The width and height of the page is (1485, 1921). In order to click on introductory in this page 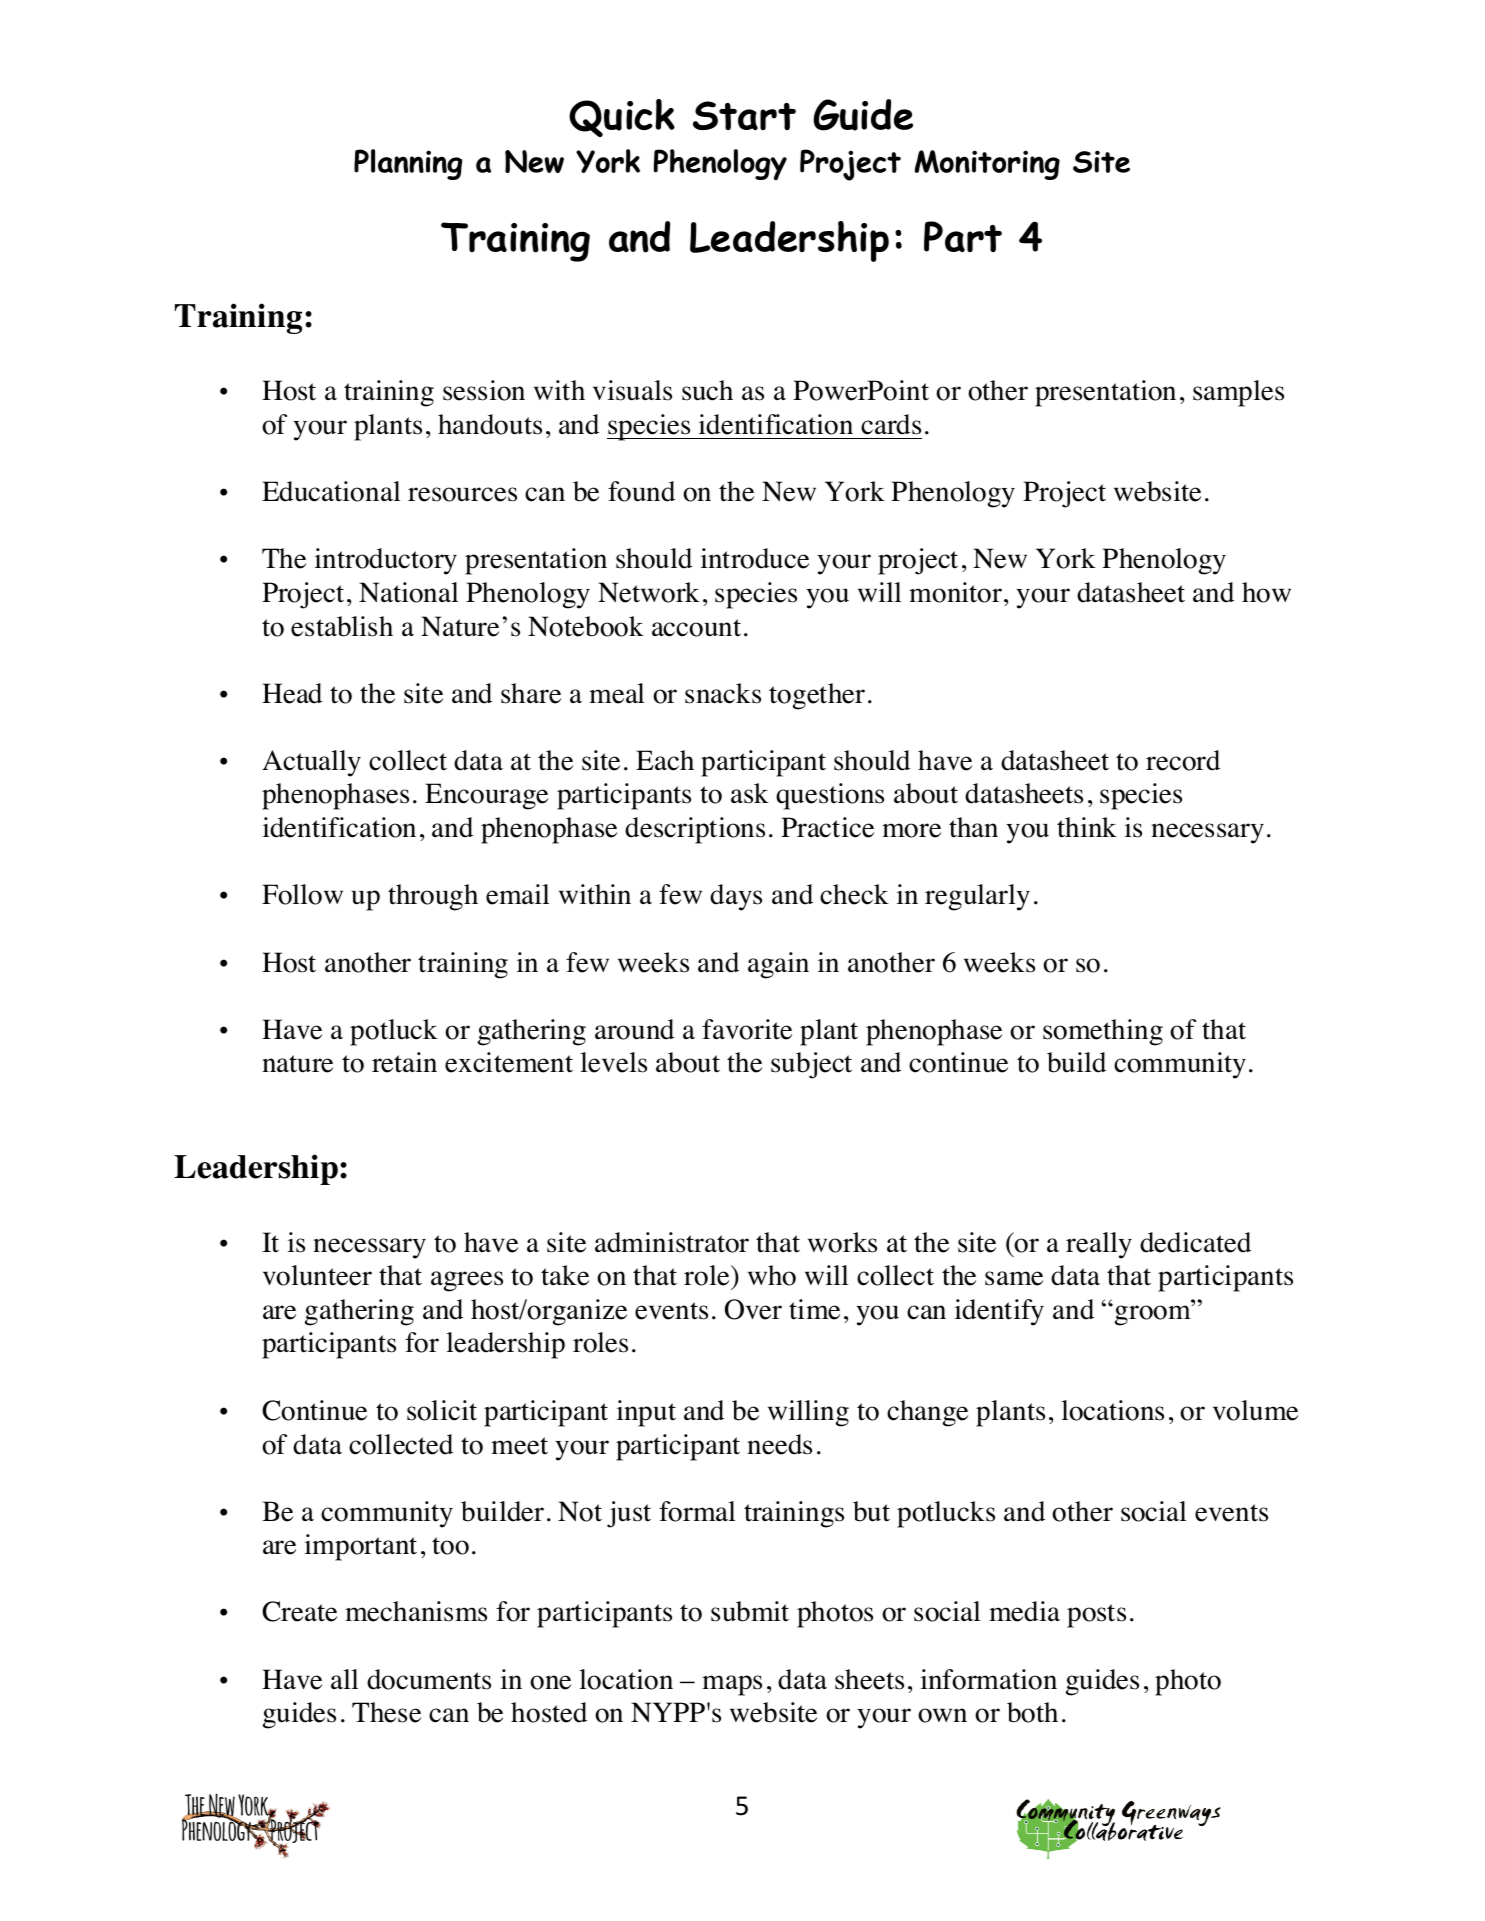, I will do `click(386, 561)`.
